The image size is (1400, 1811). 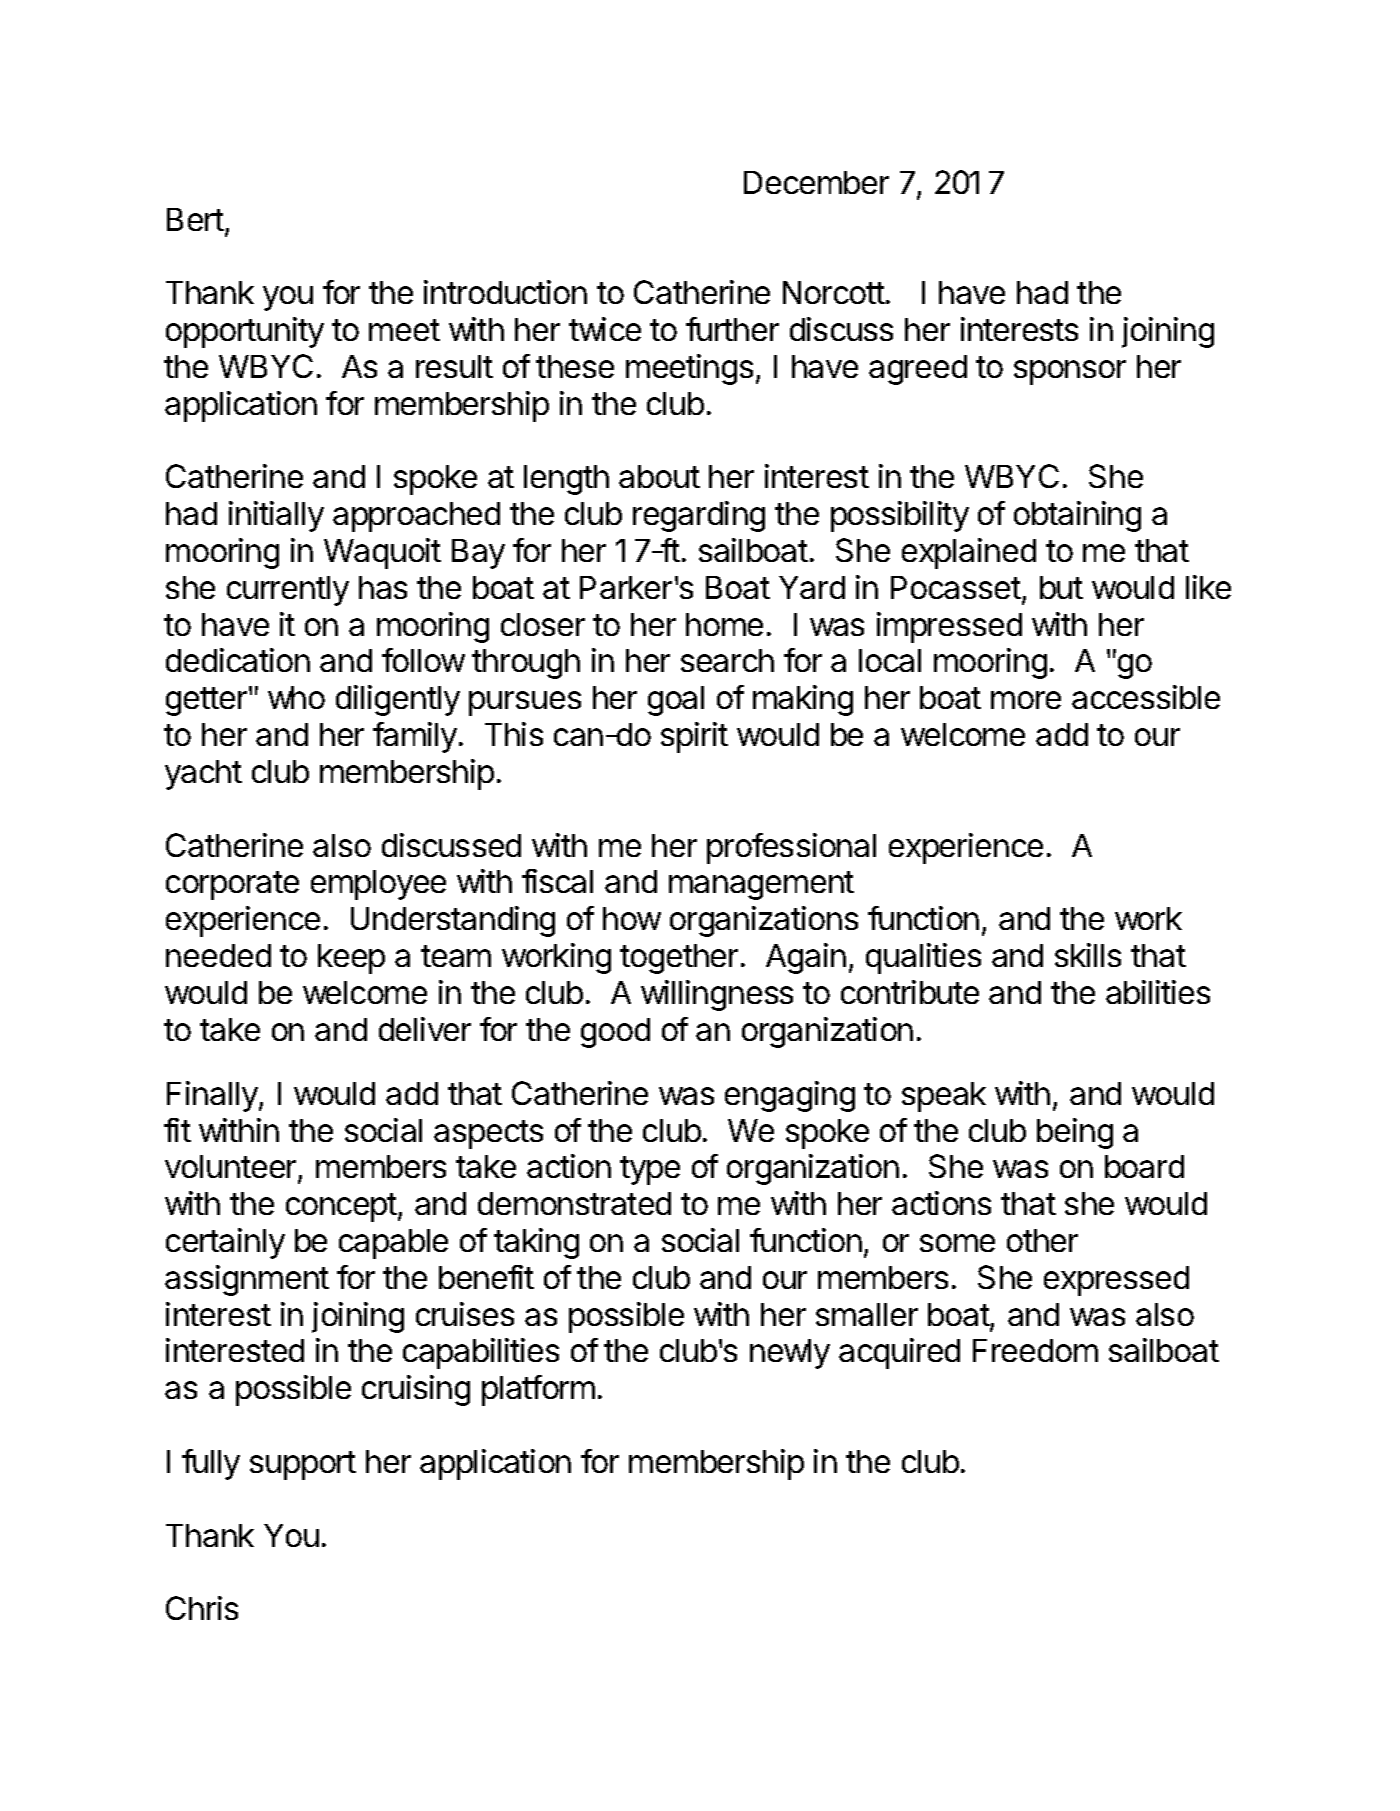 I want to click on type, so click(x=650, y=1170).
